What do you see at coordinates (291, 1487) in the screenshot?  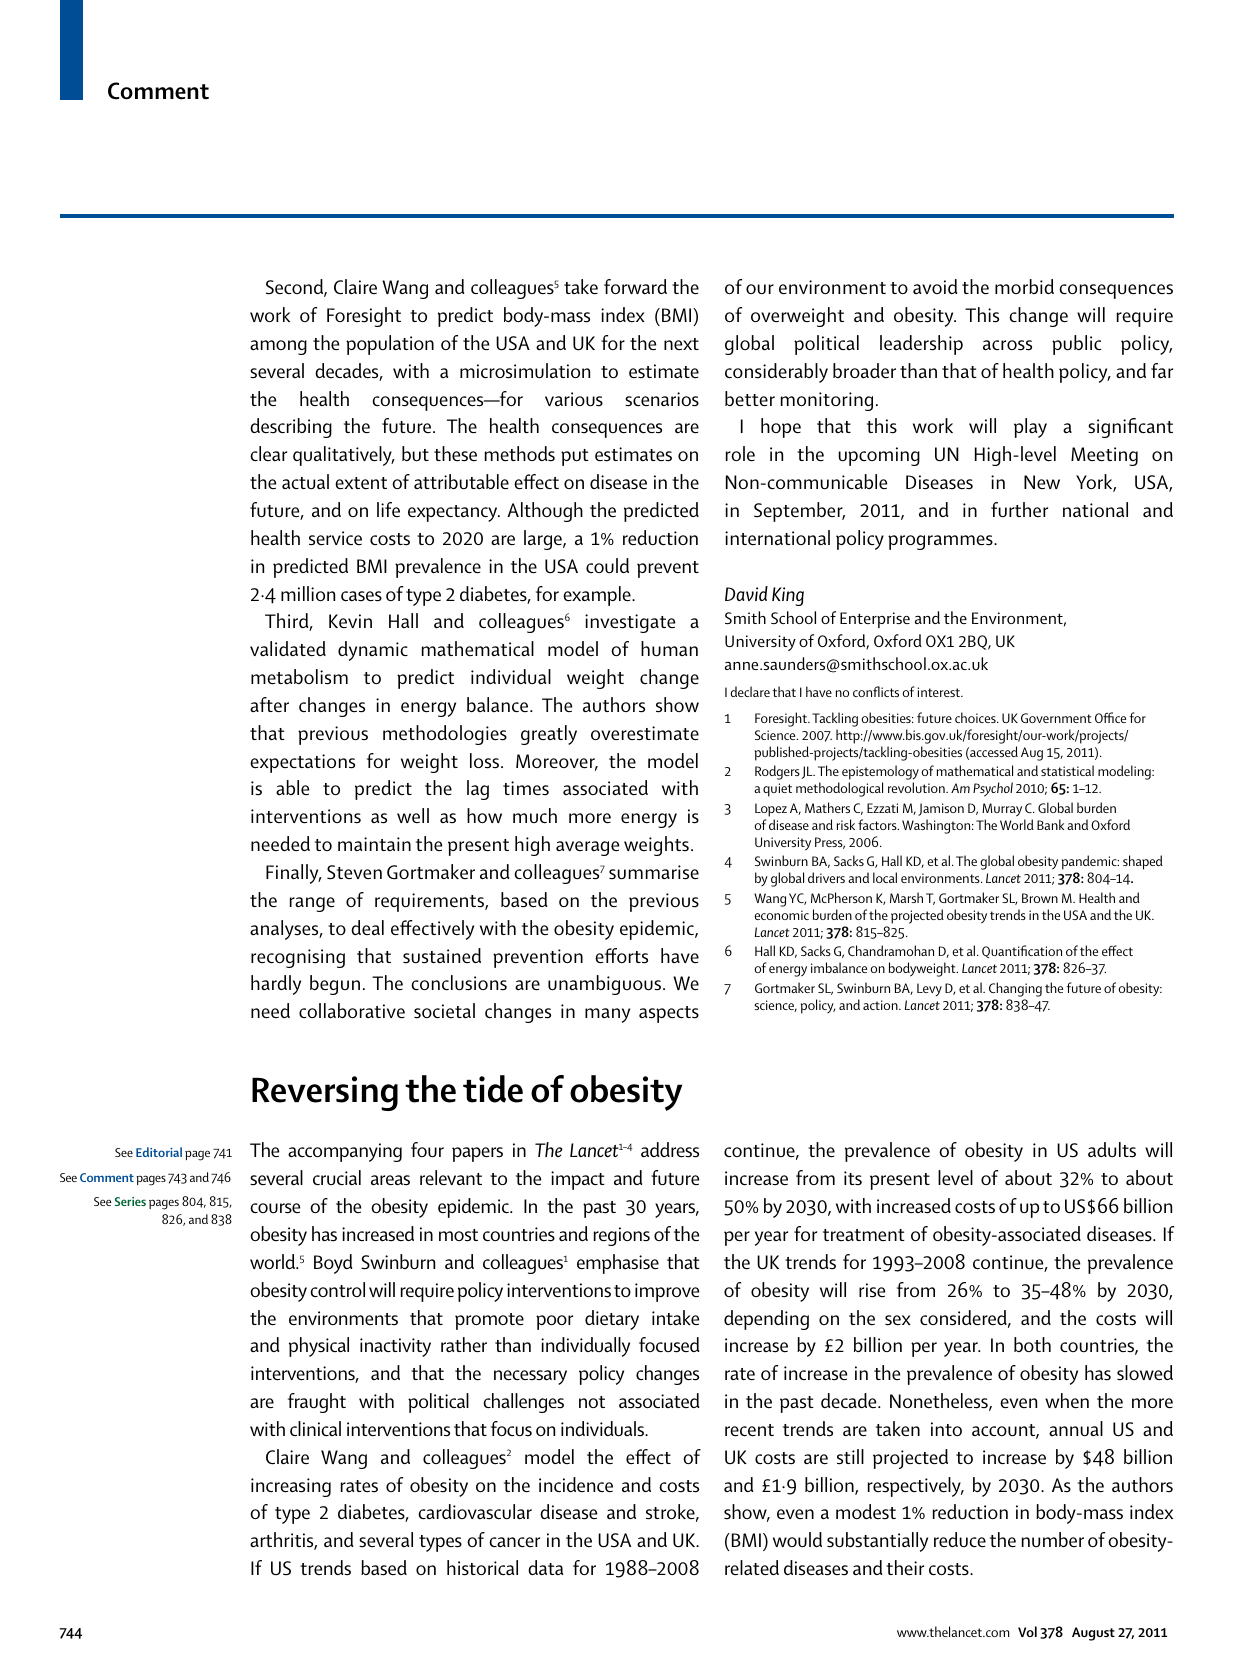 I see `increasing` at bounding box center [291, 1487].
